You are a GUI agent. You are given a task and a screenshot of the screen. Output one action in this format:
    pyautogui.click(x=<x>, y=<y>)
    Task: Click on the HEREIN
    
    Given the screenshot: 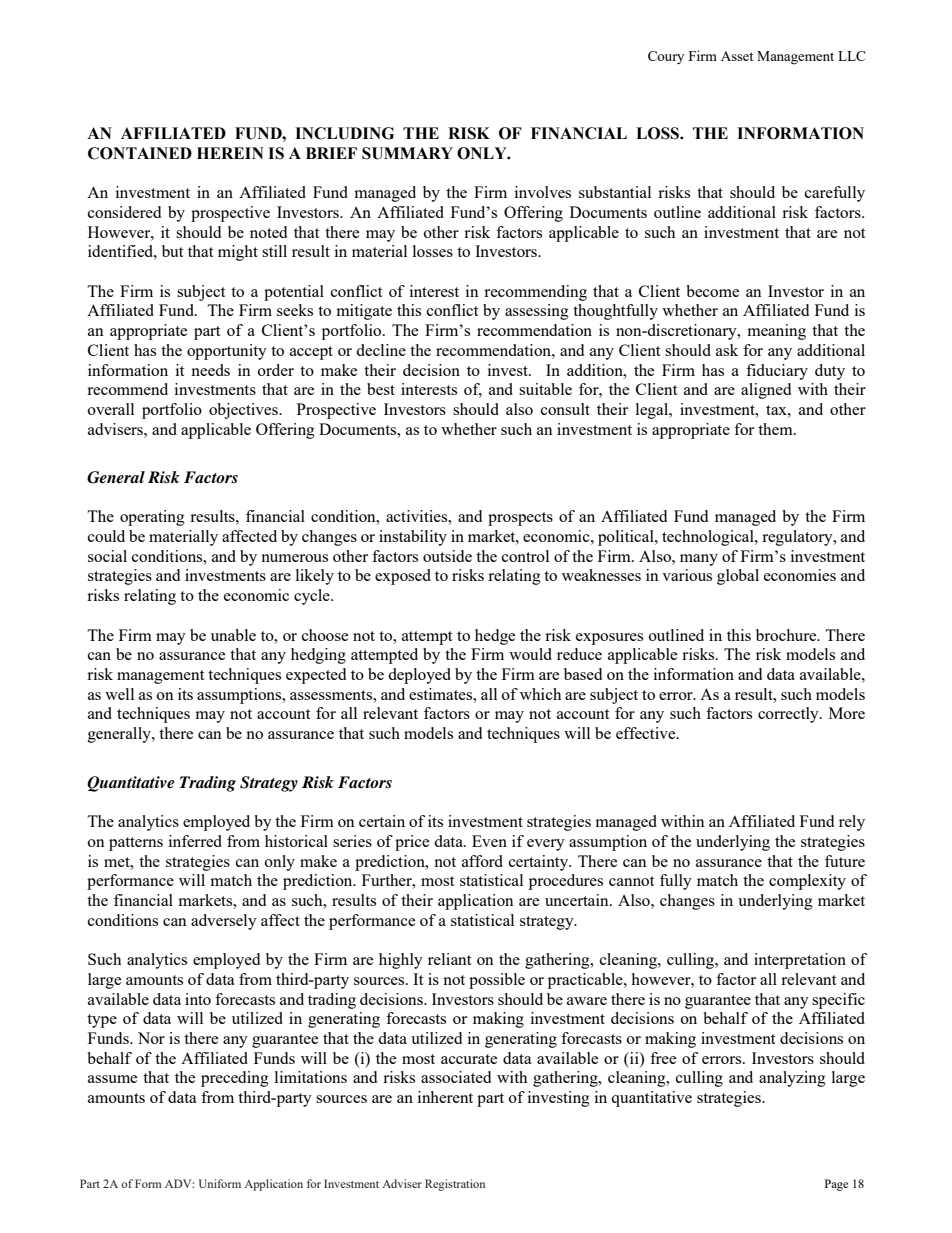 What is the action you would take?
    pyautogui.click(x=230, y=153)
